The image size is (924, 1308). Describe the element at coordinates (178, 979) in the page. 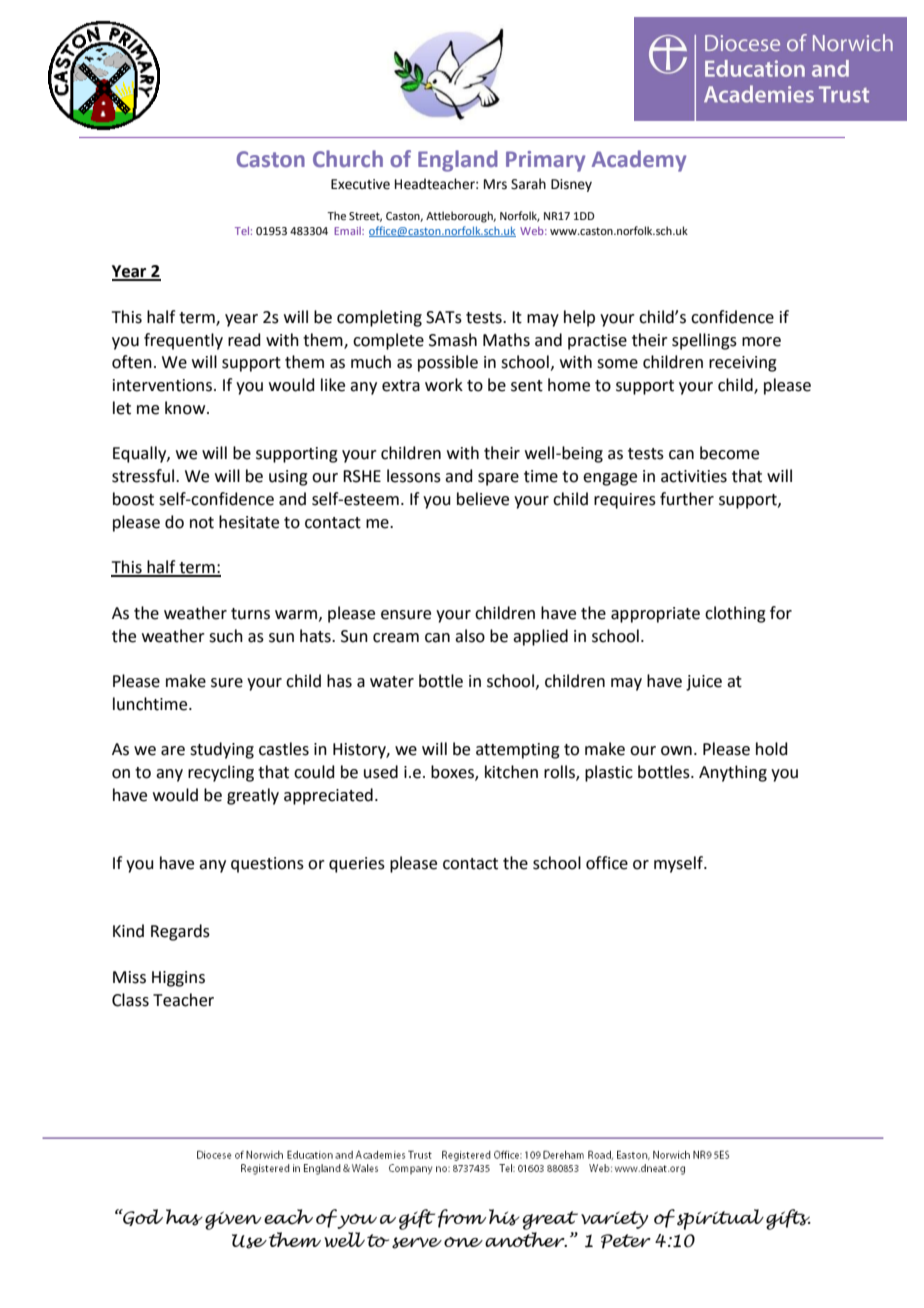

I see `Higgins` at that location.
